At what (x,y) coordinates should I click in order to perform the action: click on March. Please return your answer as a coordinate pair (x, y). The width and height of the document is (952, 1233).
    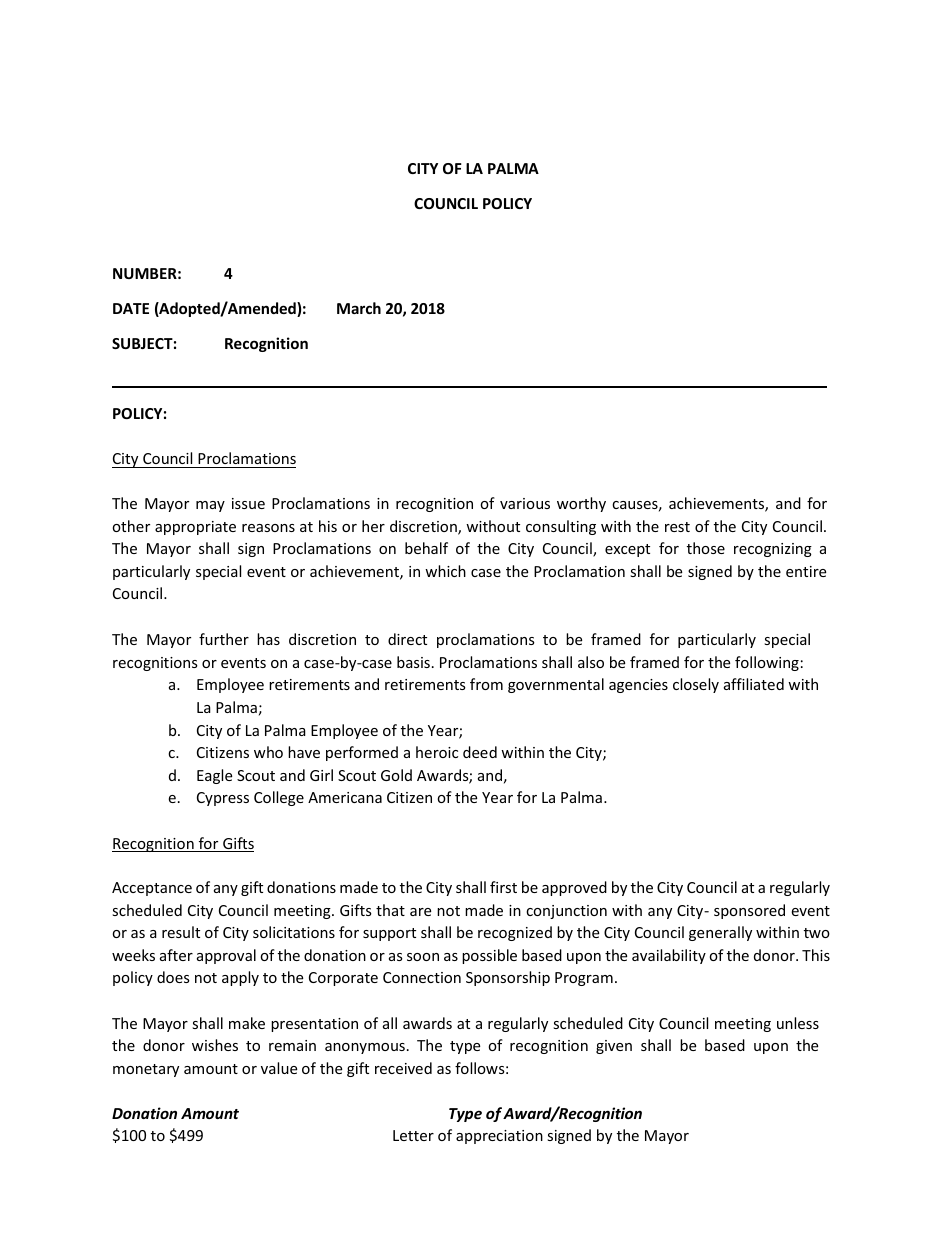
    Looking at the image, I should click on (359, 308).
